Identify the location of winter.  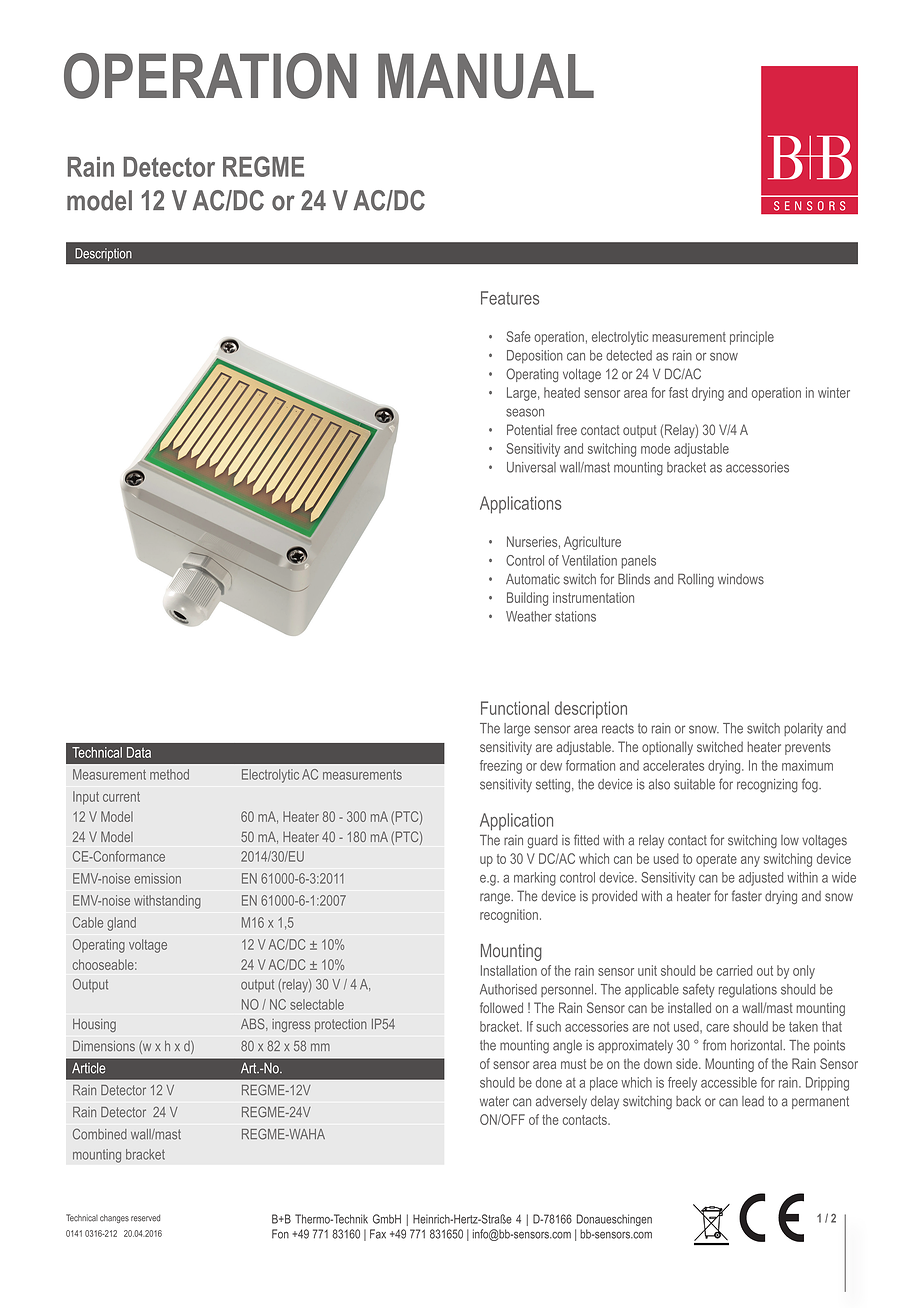
(834, 392).
